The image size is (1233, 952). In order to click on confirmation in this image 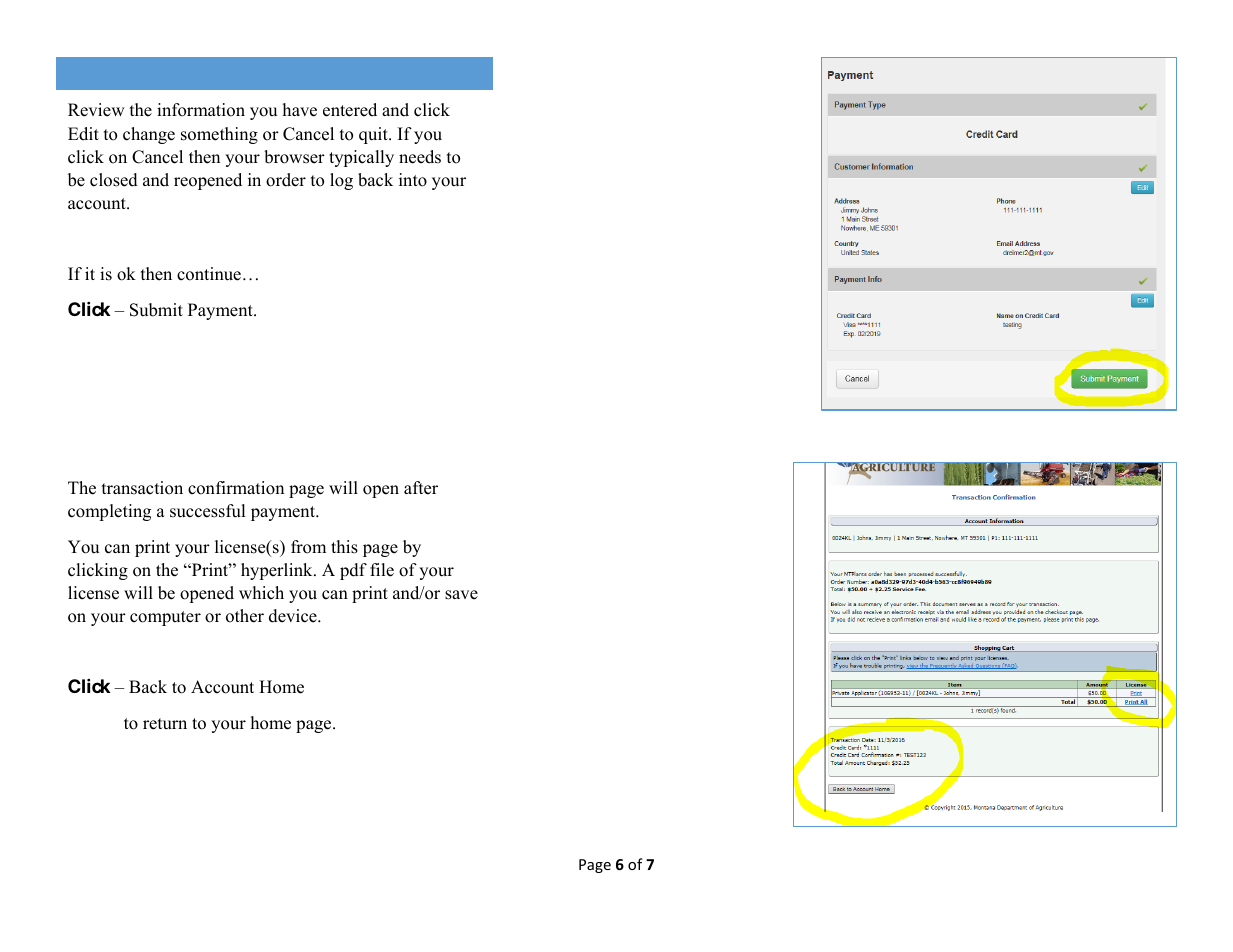, I will do `click(236, 488)`.
